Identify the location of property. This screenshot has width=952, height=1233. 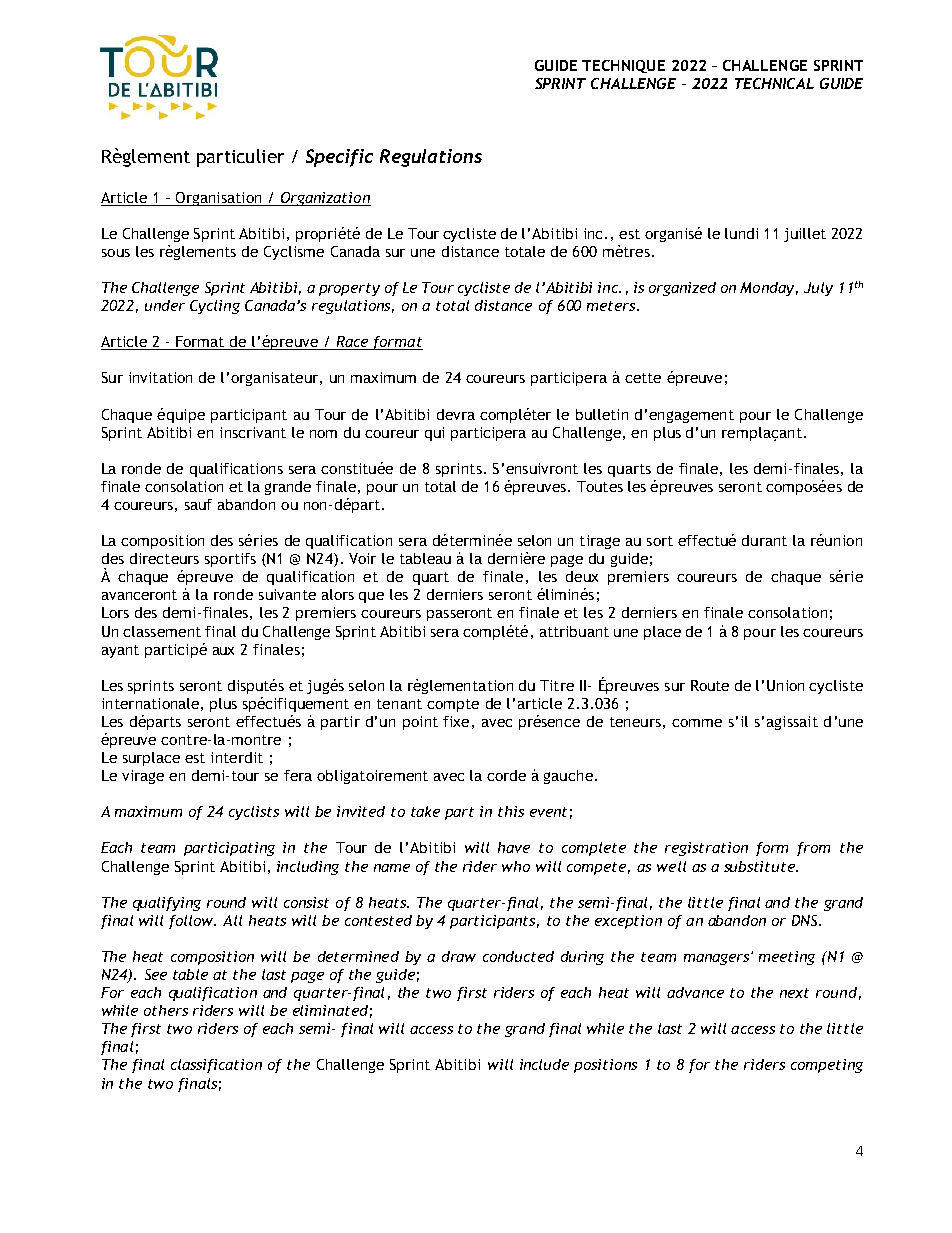
(349, 289).
